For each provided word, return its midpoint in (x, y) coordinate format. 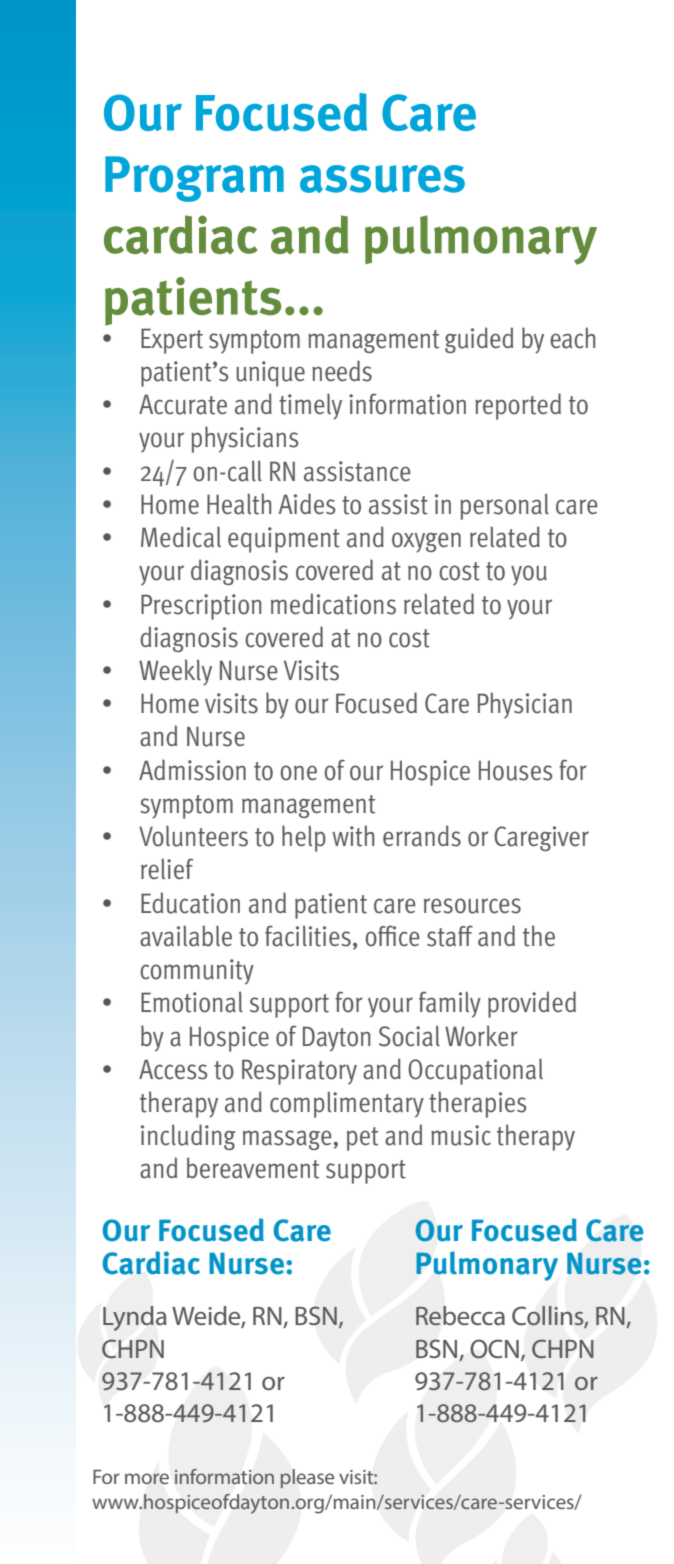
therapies (477, 1104)
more (147, 1478)
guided (479, 340)
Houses (515, 770)
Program (194, 179)
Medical (181, 537)
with (353, 836)
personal (504, 506)
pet (362, 1139)
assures (382, 179)
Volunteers (193, 836)
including (188, 1137)
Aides (307, 504)
